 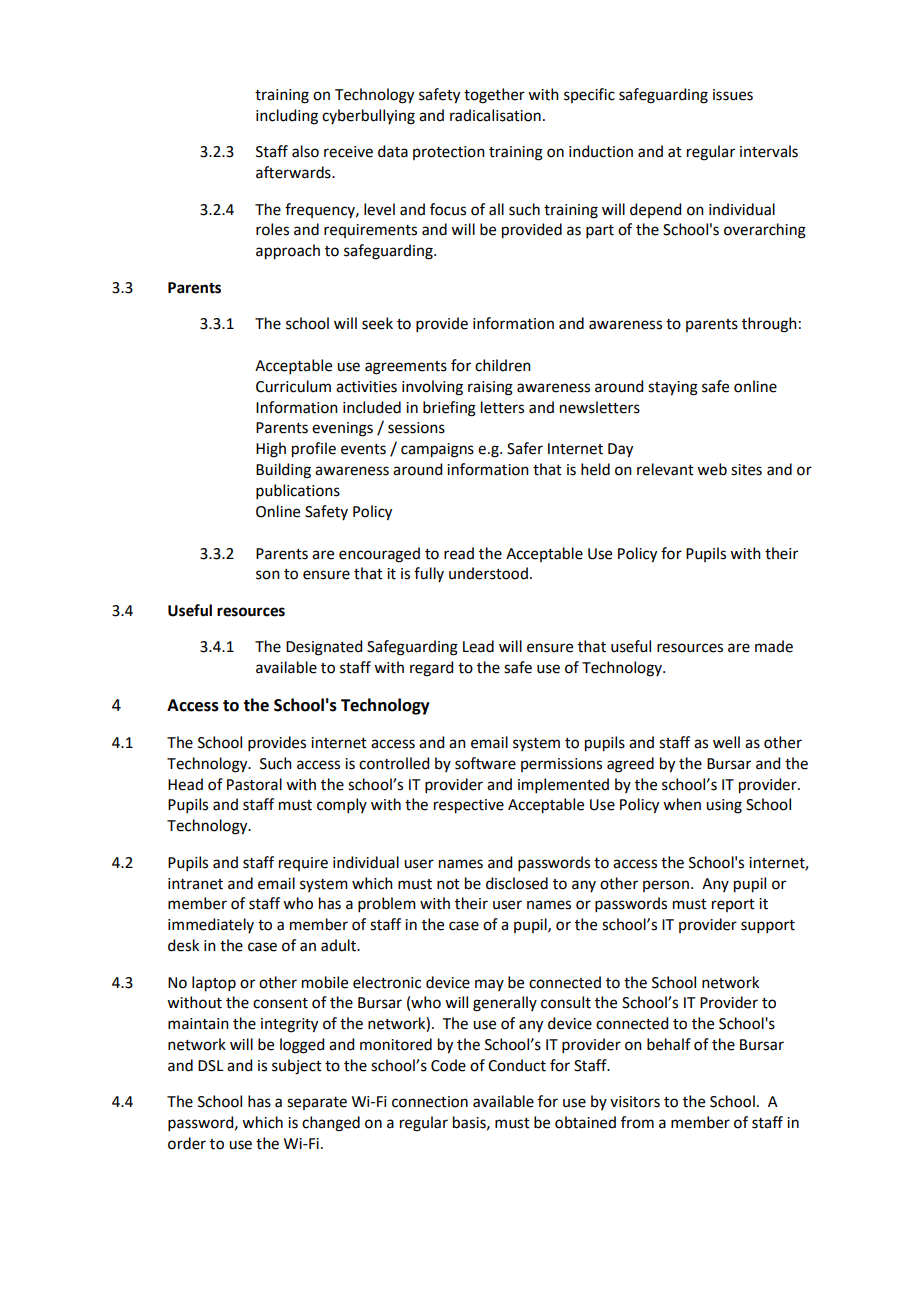 What do you see at coordinates (733, 95) in the screenshot?
I see `issues` at bounding box center [733, 95].
